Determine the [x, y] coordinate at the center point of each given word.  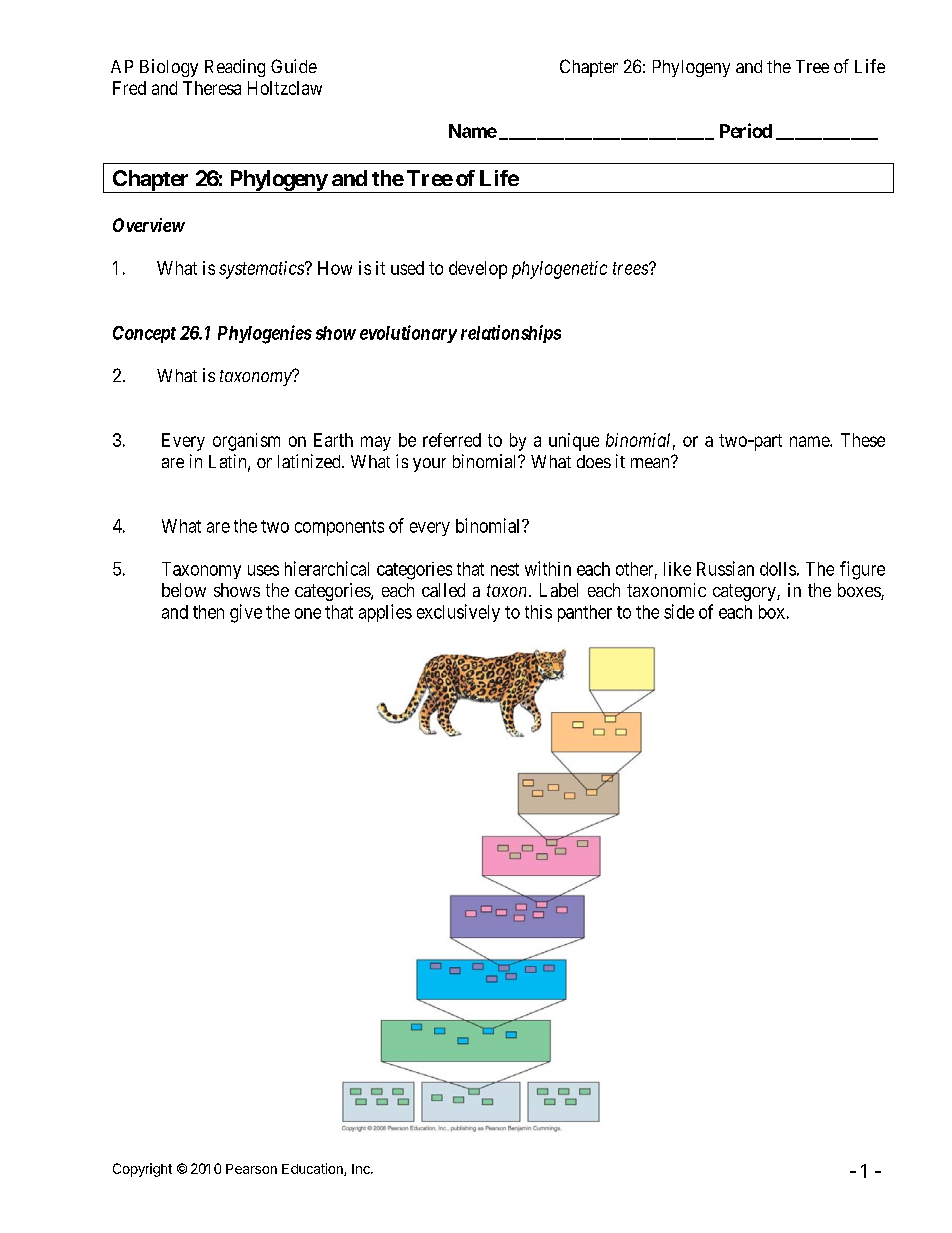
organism [246, 442]
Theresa [212, 88]
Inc [362, 1169]
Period [746, 130]
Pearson [251, 1169]
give [246, 613]
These [863, 440]
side [679, 611]
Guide [294, 66]
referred [452, 440]
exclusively [458, 613]
